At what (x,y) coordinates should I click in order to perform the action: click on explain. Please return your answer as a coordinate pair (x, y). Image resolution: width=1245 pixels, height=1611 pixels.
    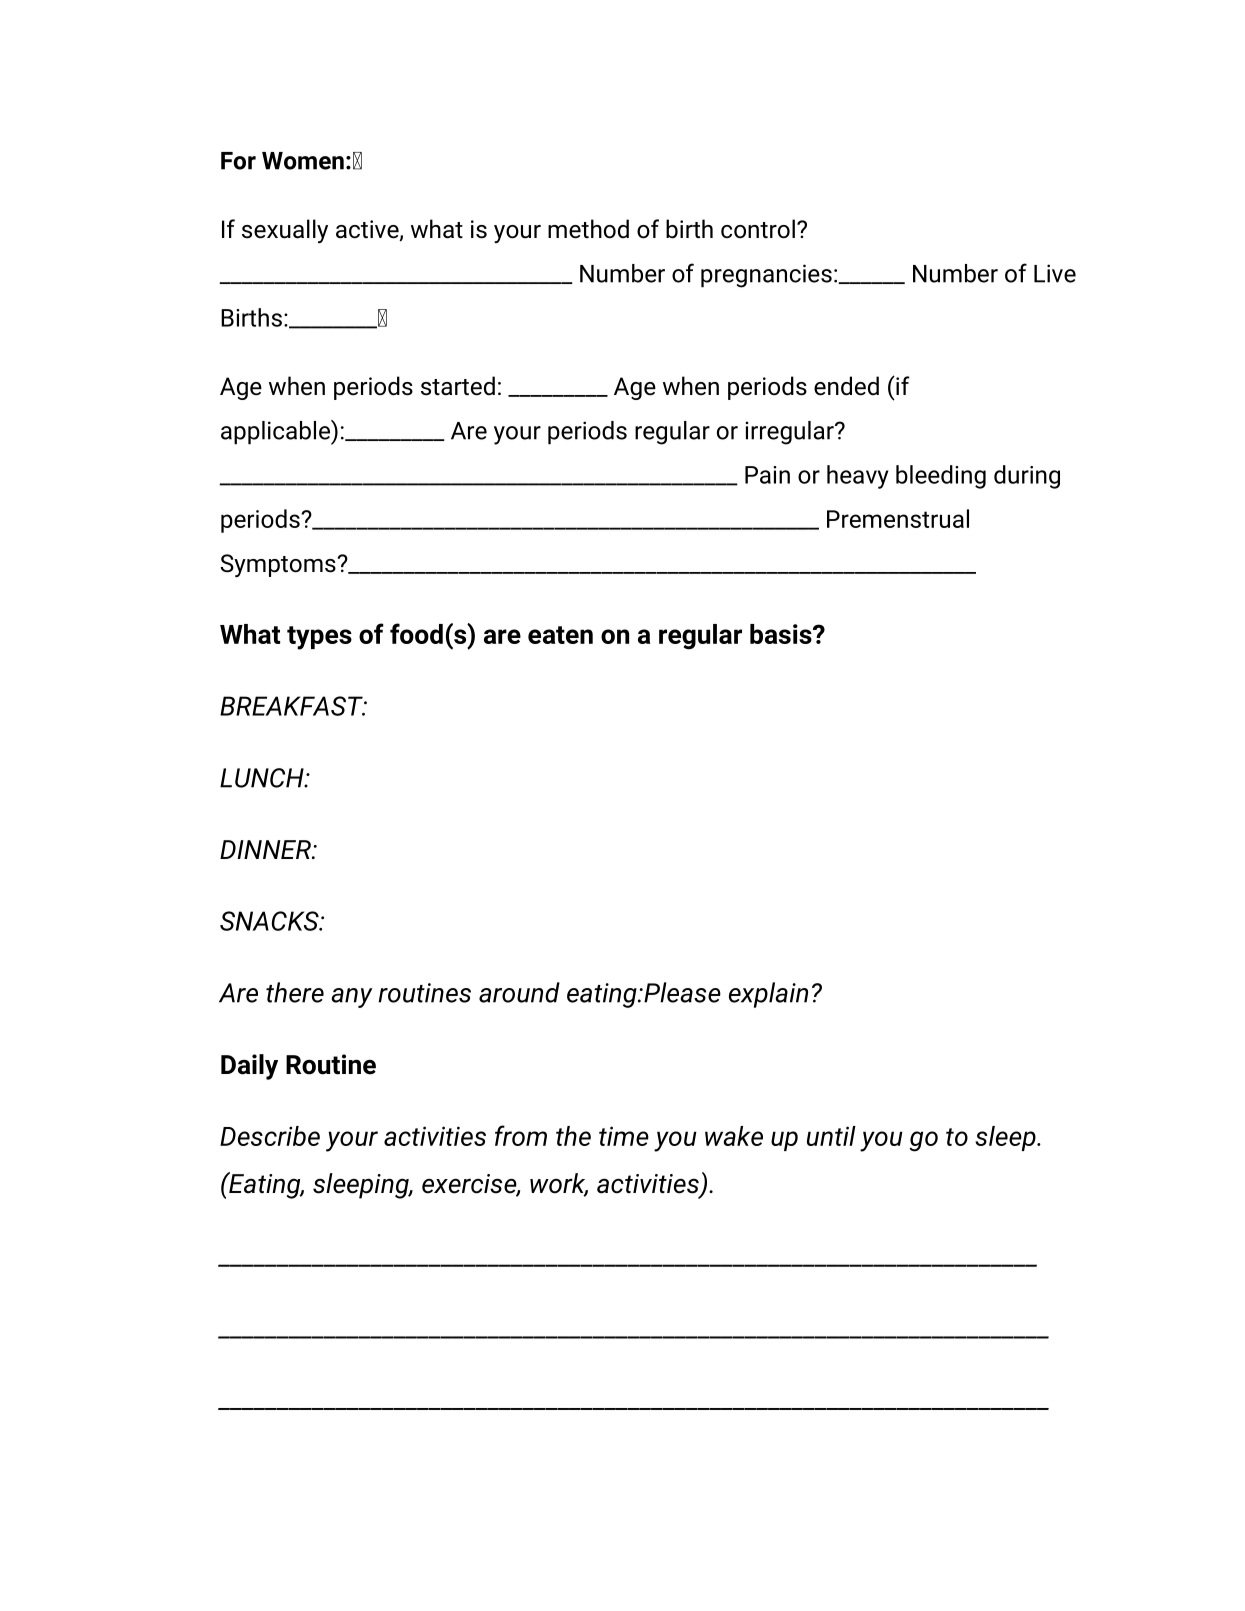
    Looking at the image, I should click on (768, 995).
